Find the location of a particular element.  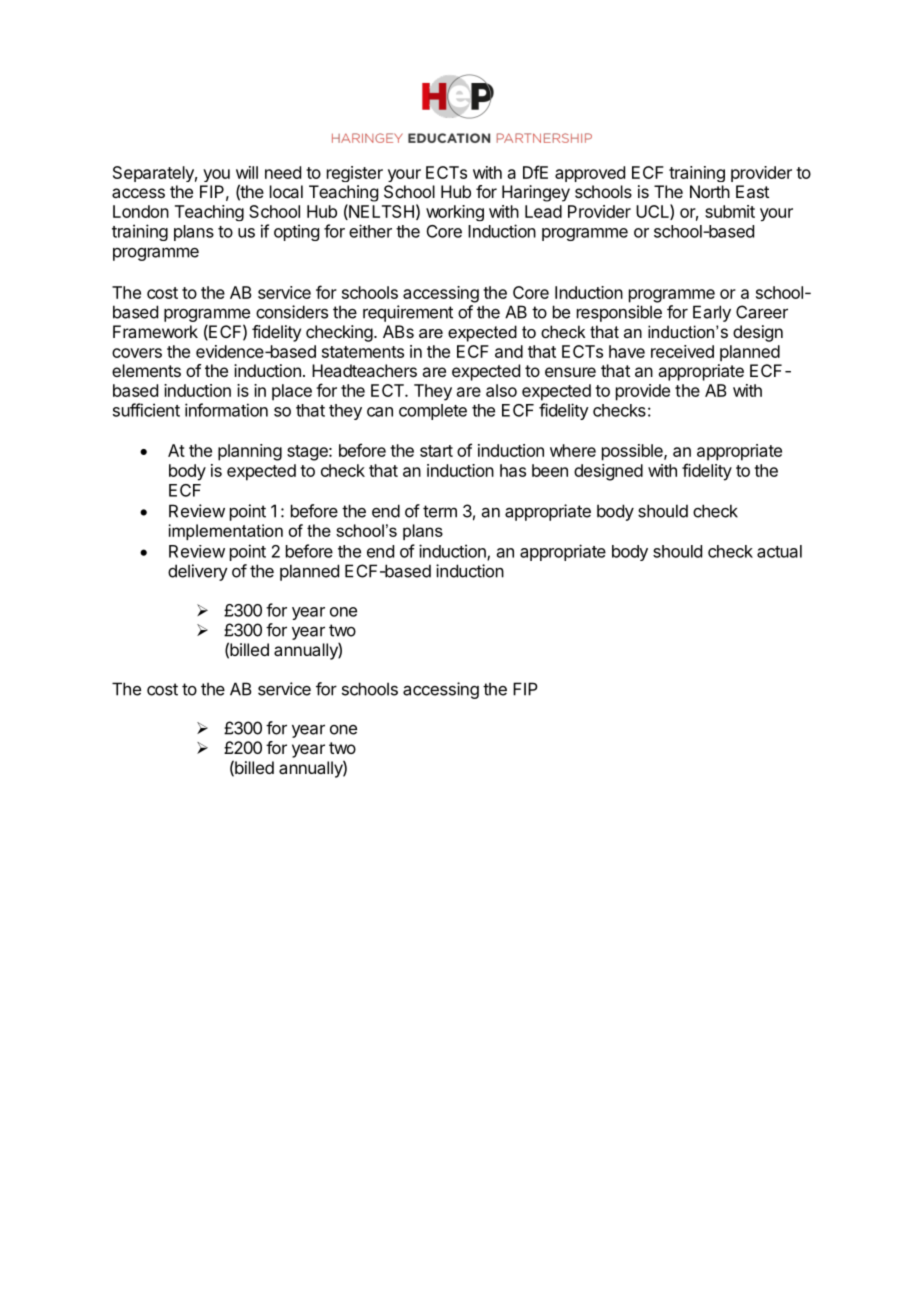

Early is located at coordinates (712, 313).
